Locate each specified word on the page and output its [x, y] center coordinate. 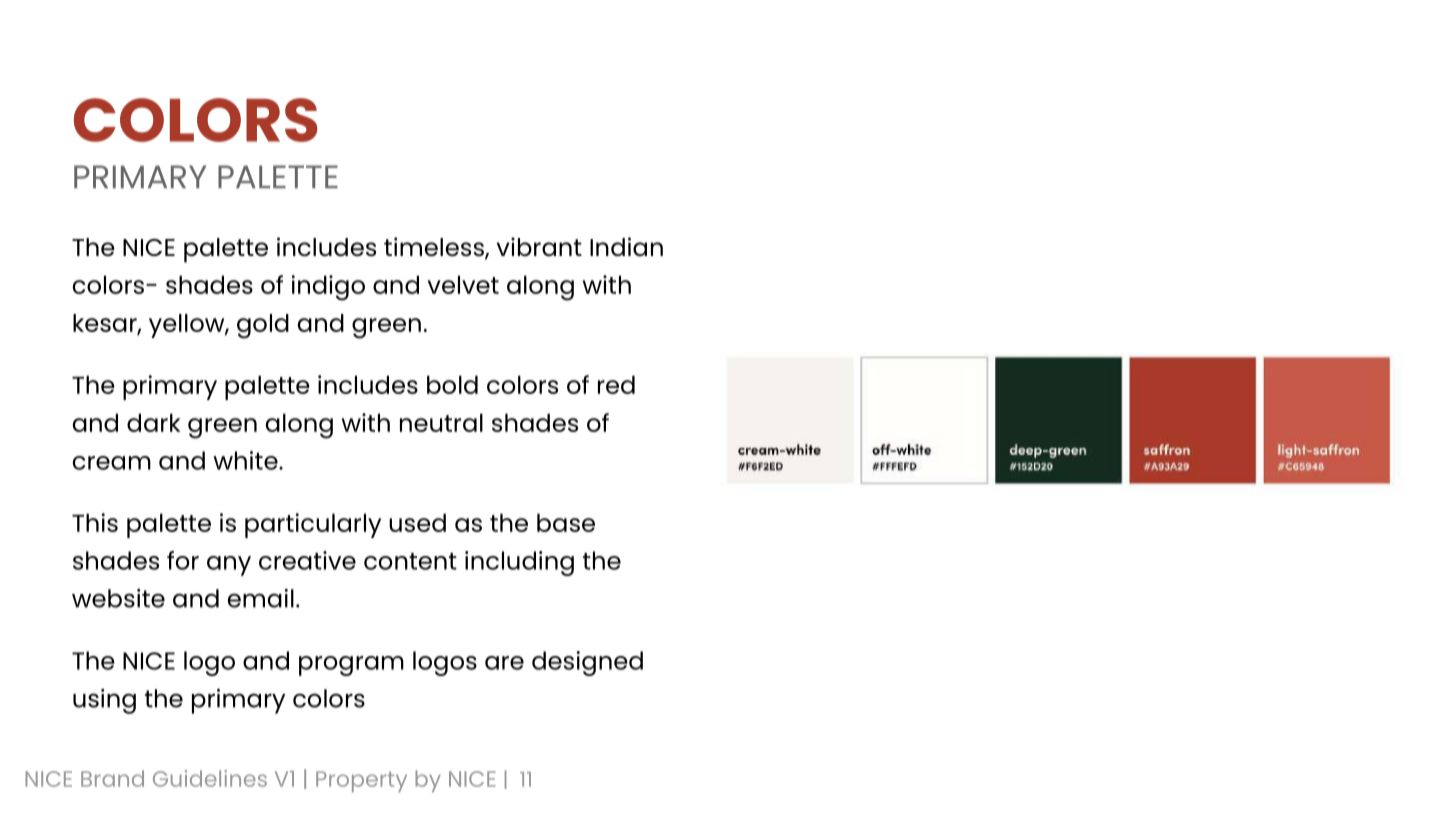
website [118, 598]
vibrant [539, 246]
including [519, 563]
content [410, 561]
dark [153, 422]
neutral [441, 422]
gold [263, 326]
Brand [112, 778]
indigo [328, 288]
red [616, 384]
